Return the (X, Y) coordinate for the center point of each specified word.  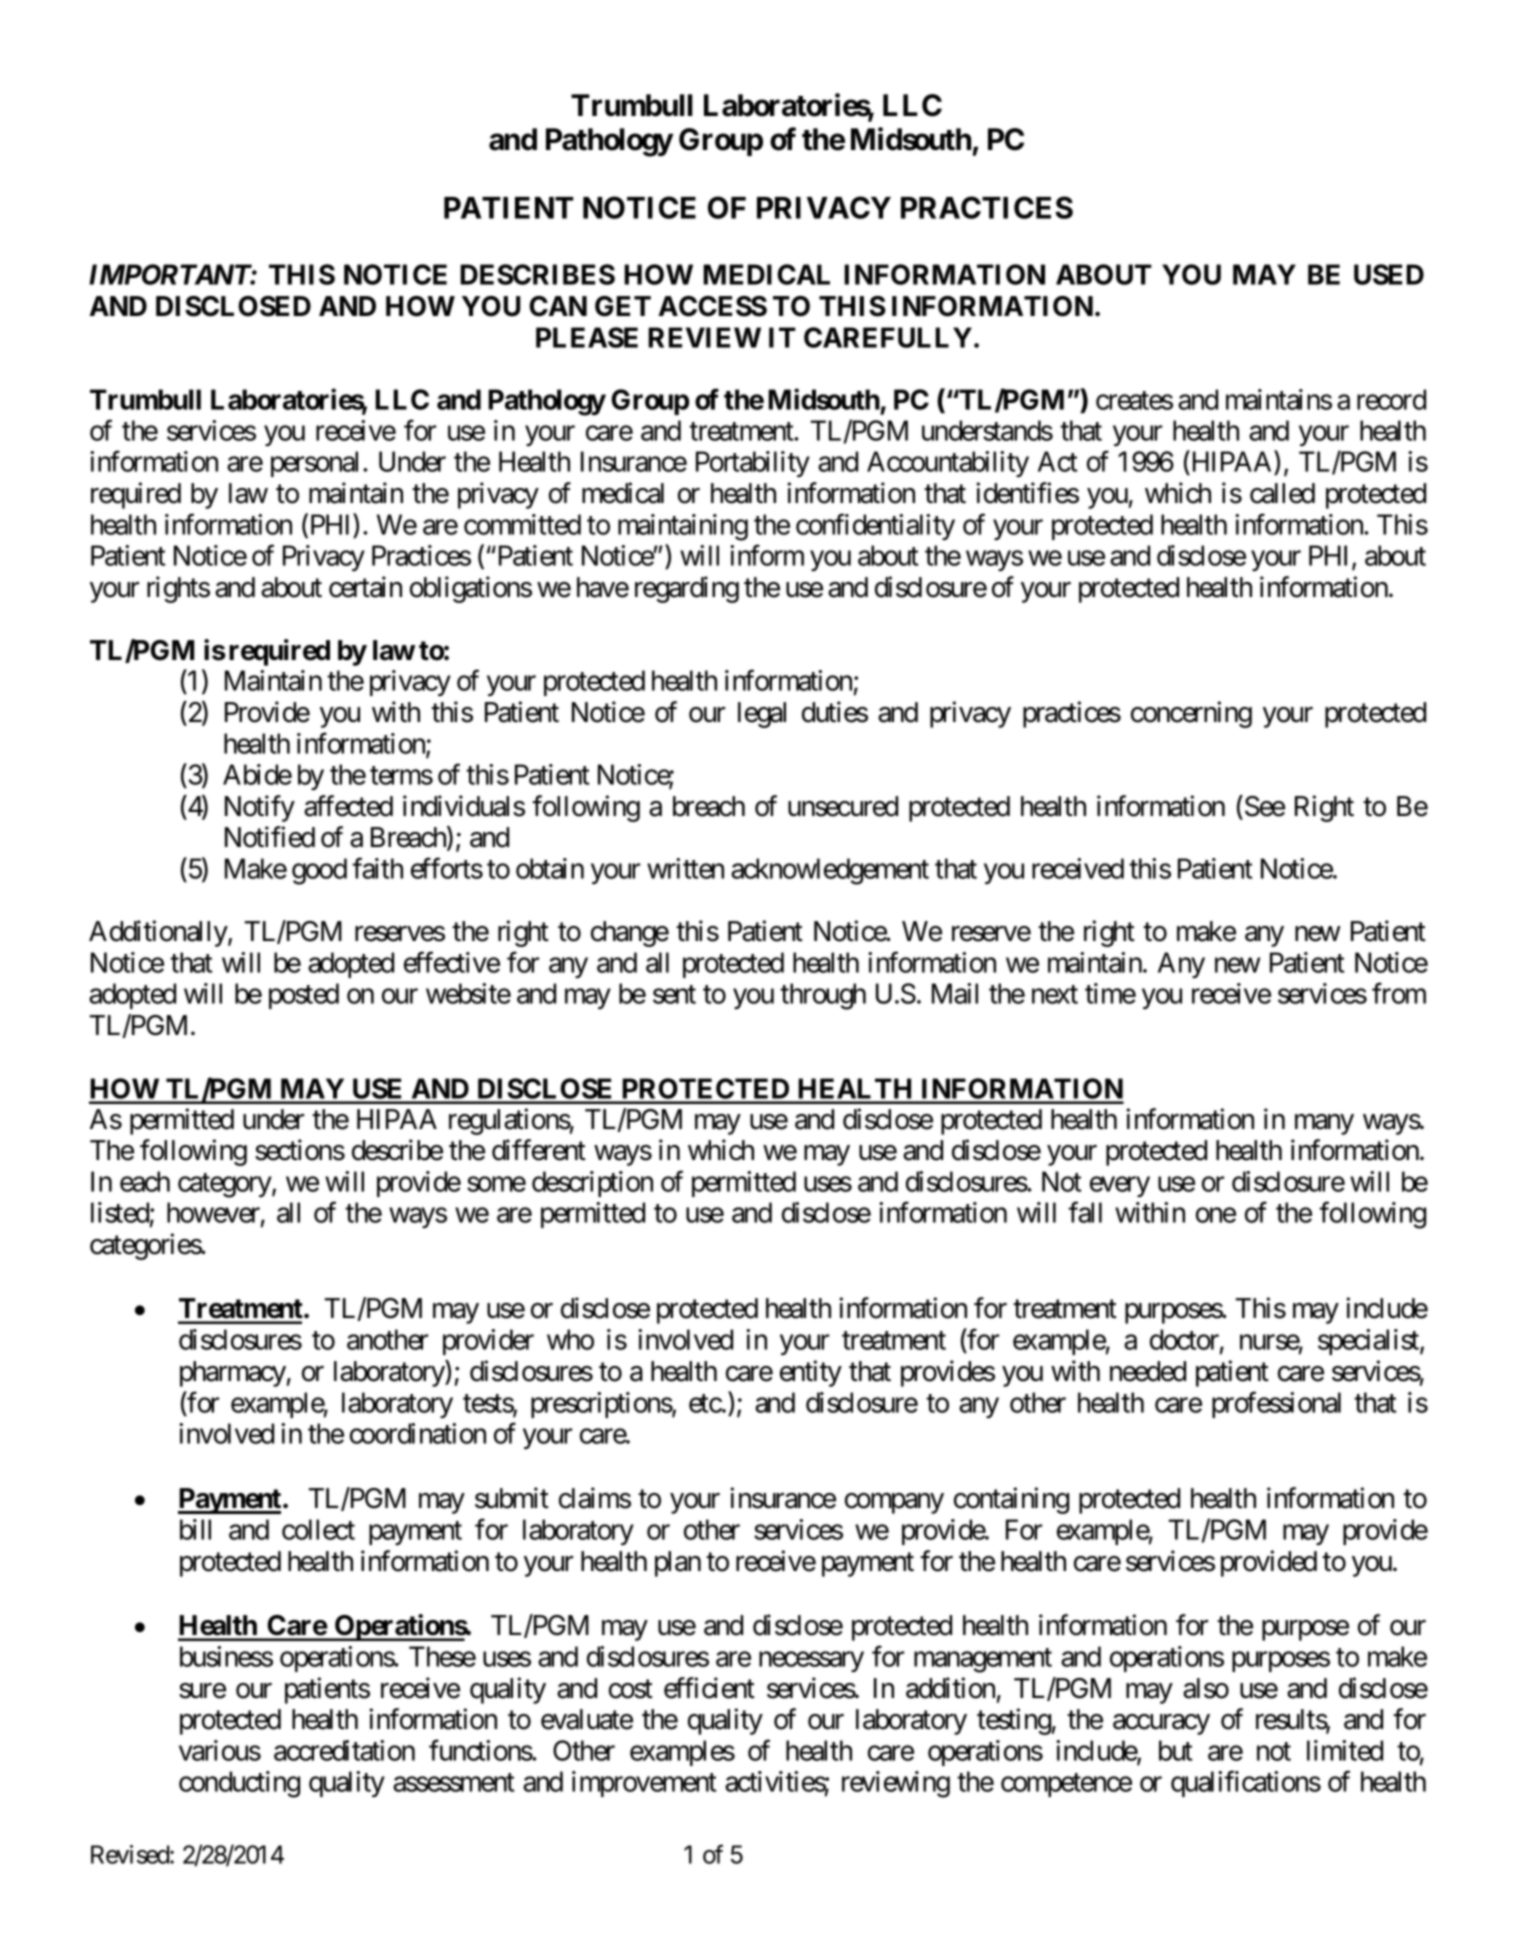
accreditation (344, 1750)
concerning (1191, 714)
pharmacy (233, 1374)
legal (762, 715)
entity (811, 1373)
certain (365, 587)
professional (1276, 1404)
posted (304, 996)
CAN (558, 306)
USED (1389, 274)
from (1399, 993)
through (823, 996)
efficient (709, 1688)
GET (623, 306)
